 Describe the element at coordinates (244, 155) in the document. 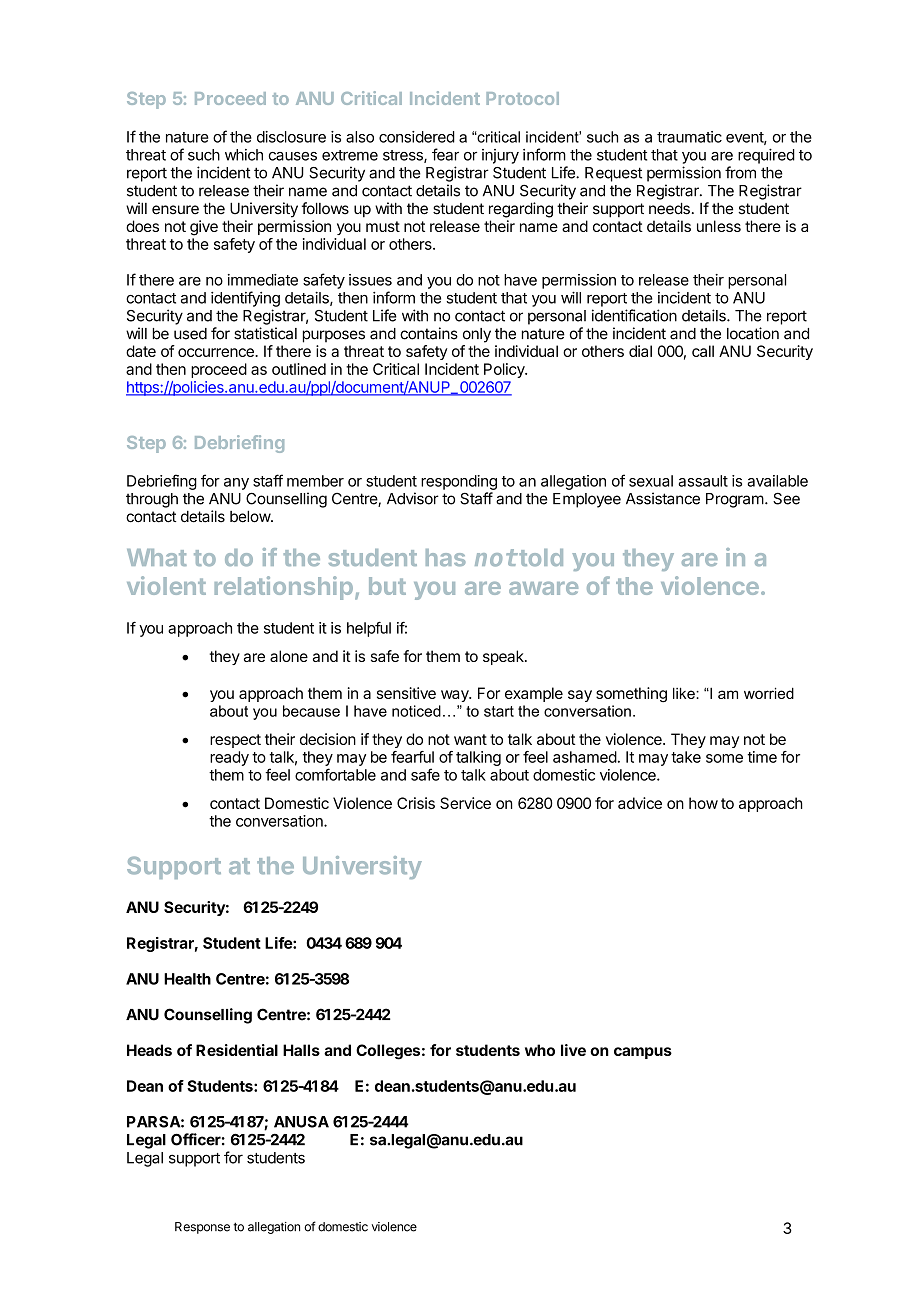

I see `which` at that location.
